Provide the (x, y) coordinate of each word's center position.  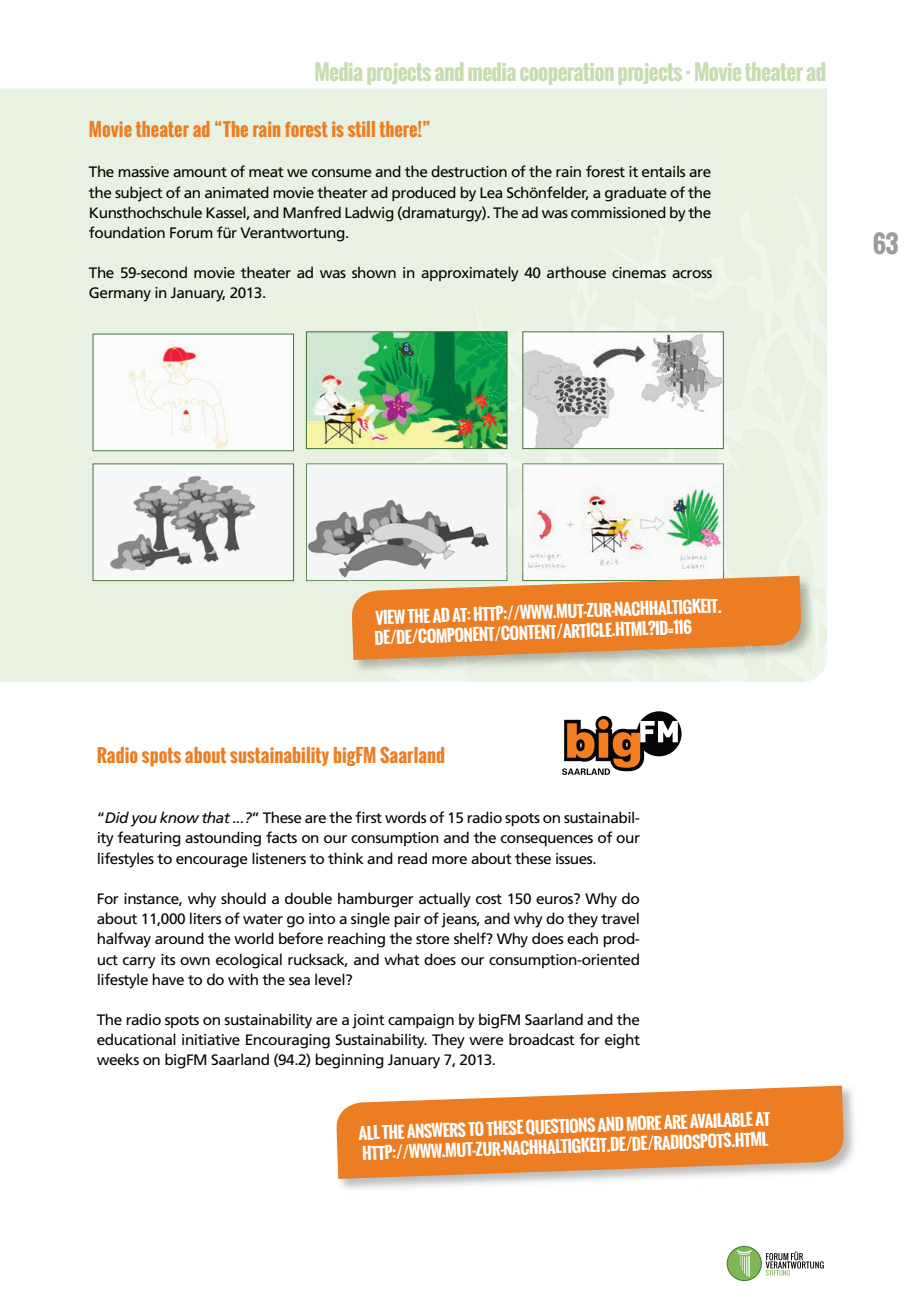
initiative (211, 1039)
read (412, 858)
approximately (470, 274)
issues (575, 858)
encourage (212, 862)
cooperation (567, 74)
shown (374, 272)
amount (200, 172)
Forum (191, 232)
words (405, 817)
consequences (547, 840)
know (179, 817)
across (692, 274)
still (361, 129)
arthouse (576, 272)
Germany (120, 294)
